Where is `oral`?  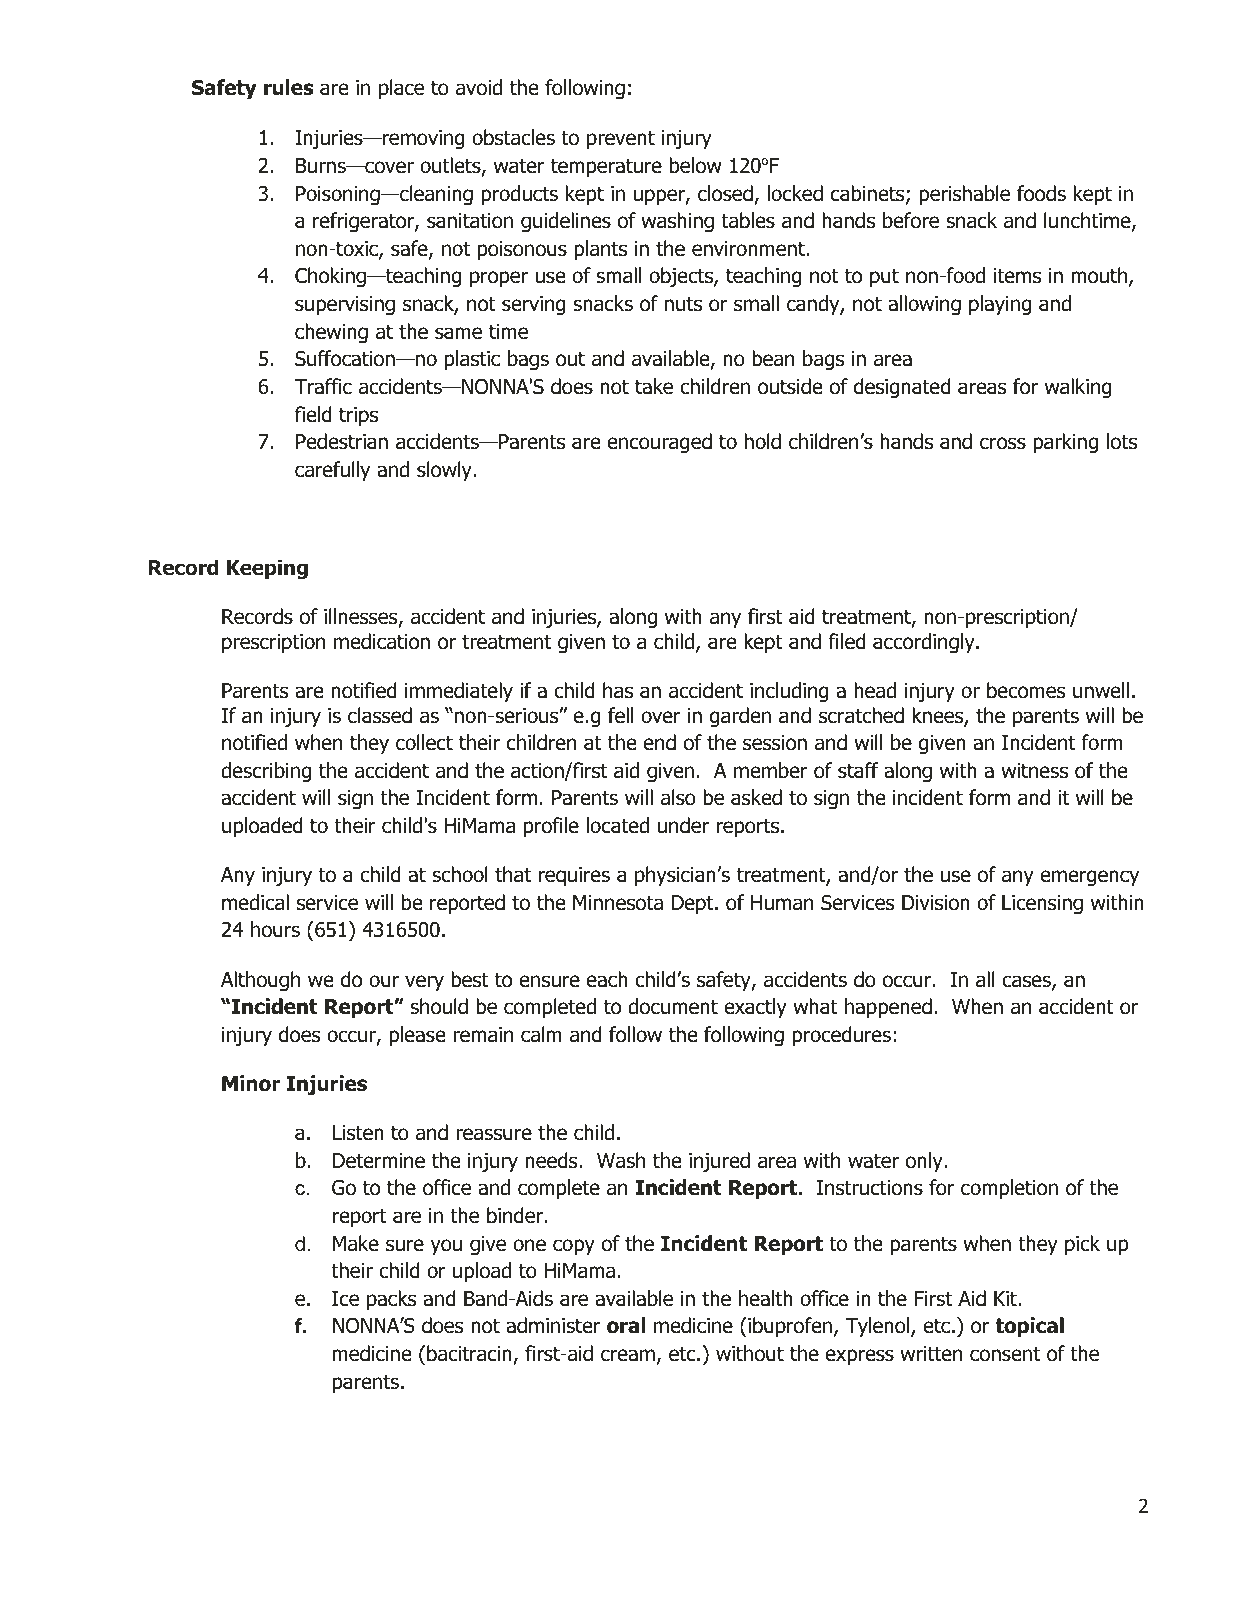 oral is located at coordinates (626, 1325).
